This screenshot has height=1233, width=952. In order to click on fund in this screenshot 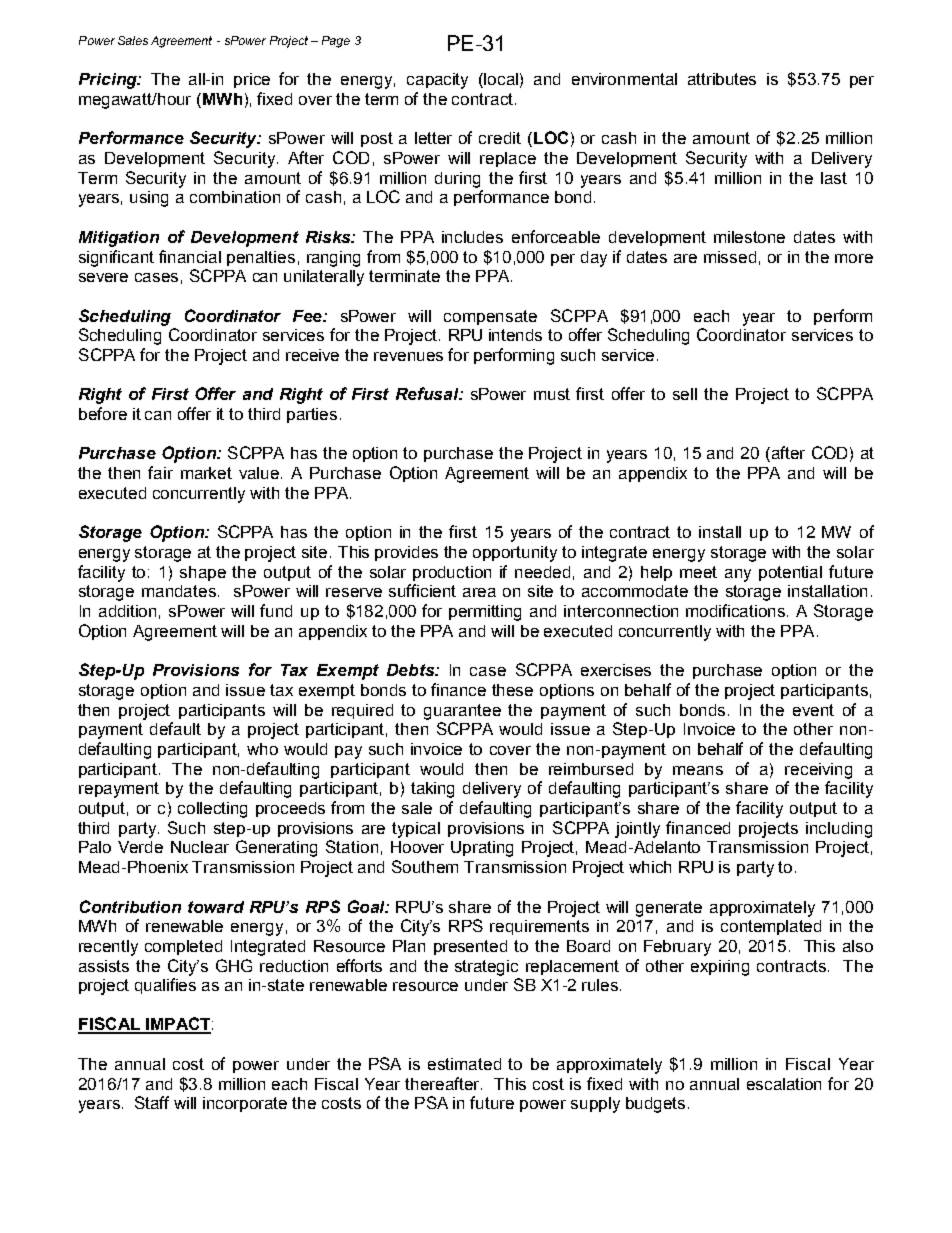, I will do `click(276, 610)`.
